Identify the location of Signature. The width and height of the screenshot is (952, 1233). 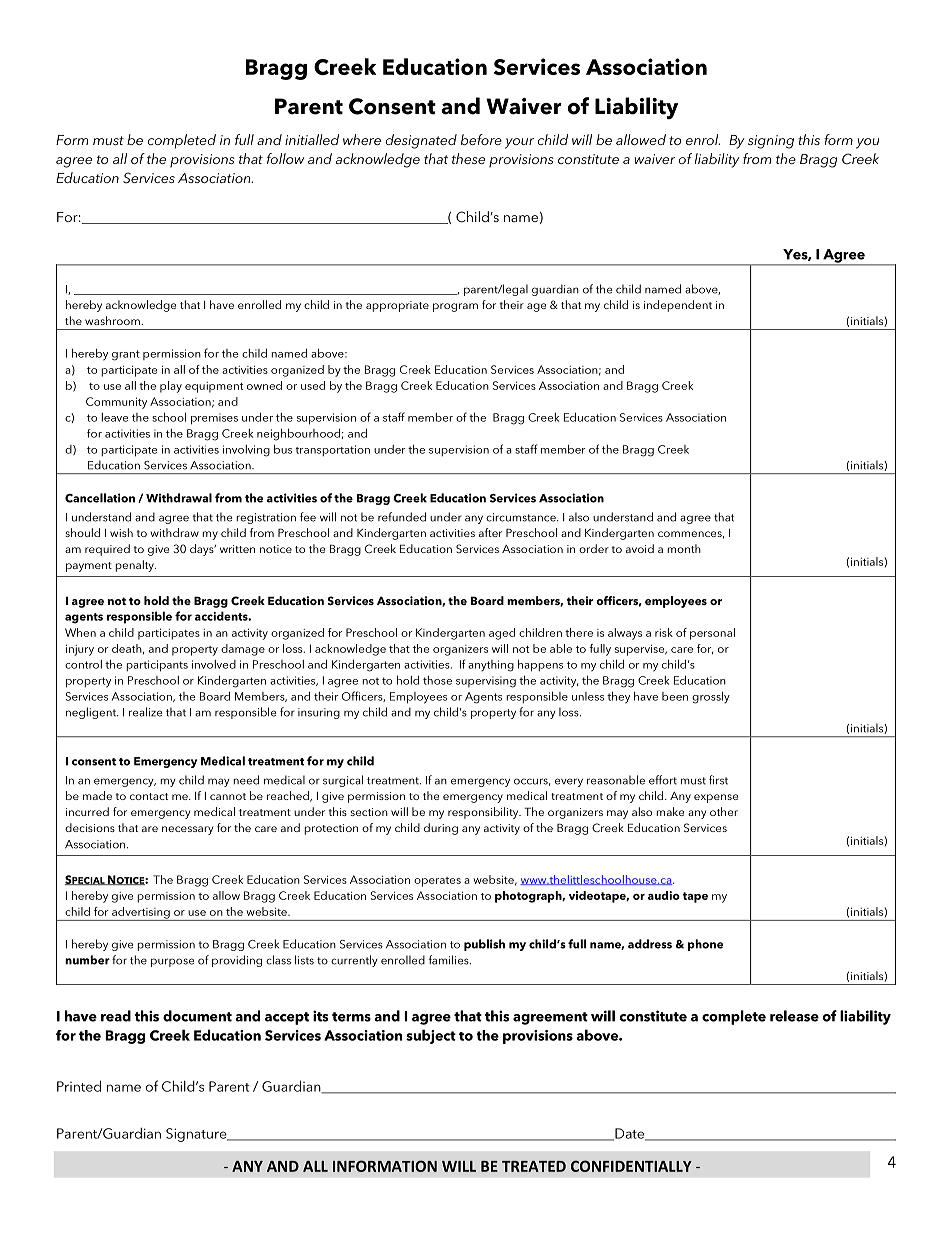
(197, 1135).
